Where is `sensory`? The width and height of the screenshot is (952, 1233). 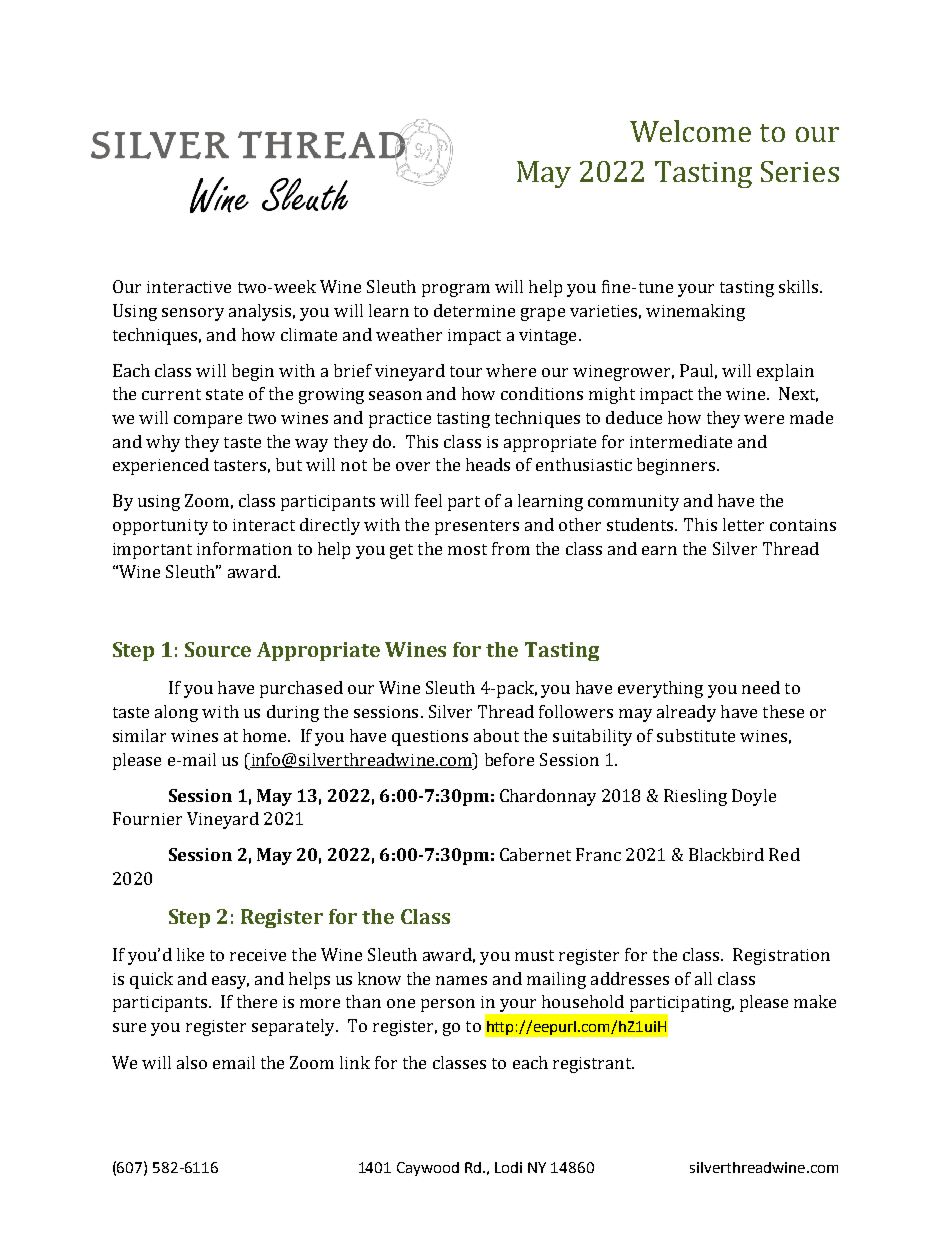 sensory is located at coordinates (193, 314).
